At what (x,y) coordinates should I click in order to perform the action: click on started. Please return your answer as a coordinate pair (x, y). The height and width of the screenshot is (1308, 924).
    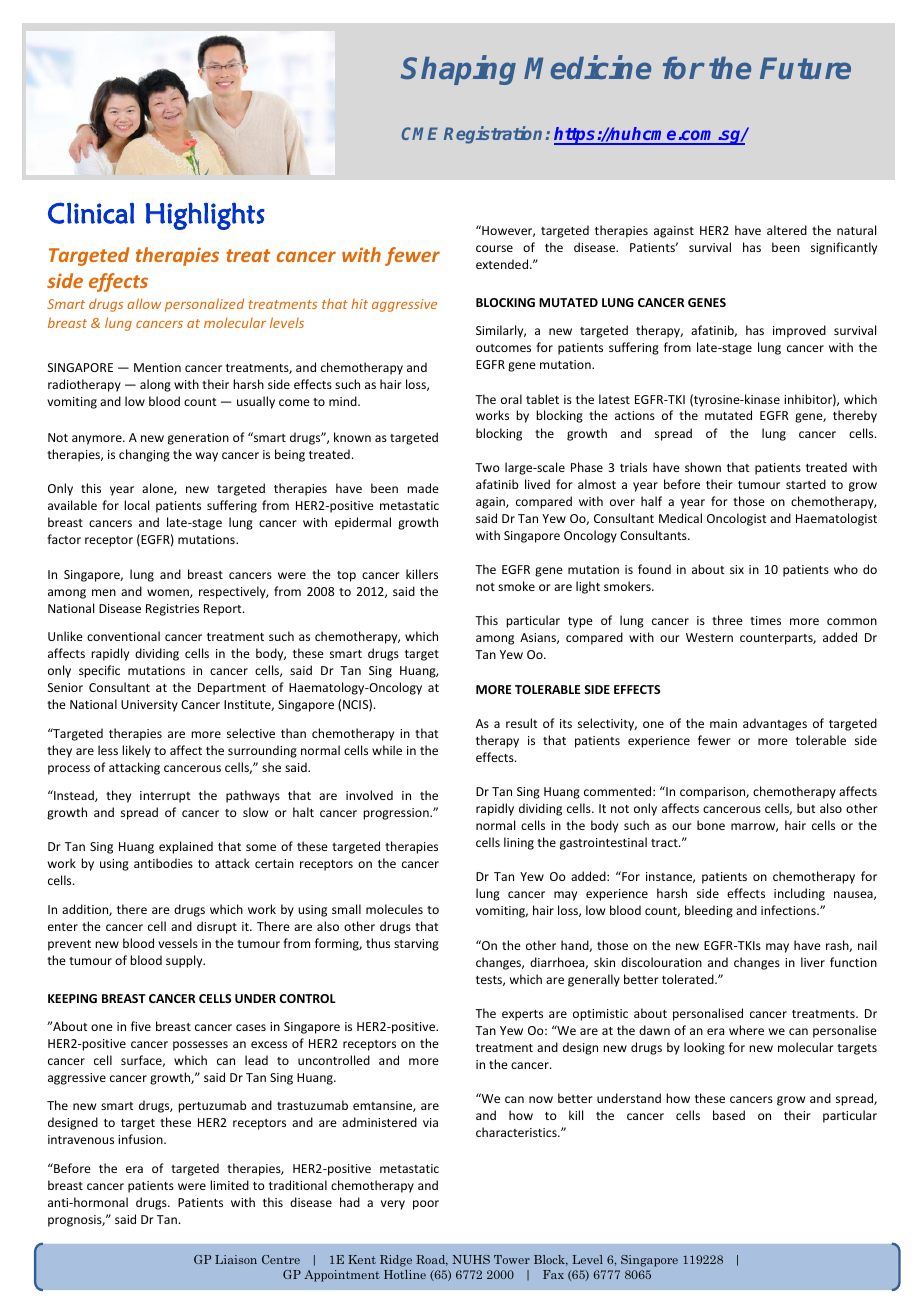
    Looking at the image, I should click on (806, 484).
